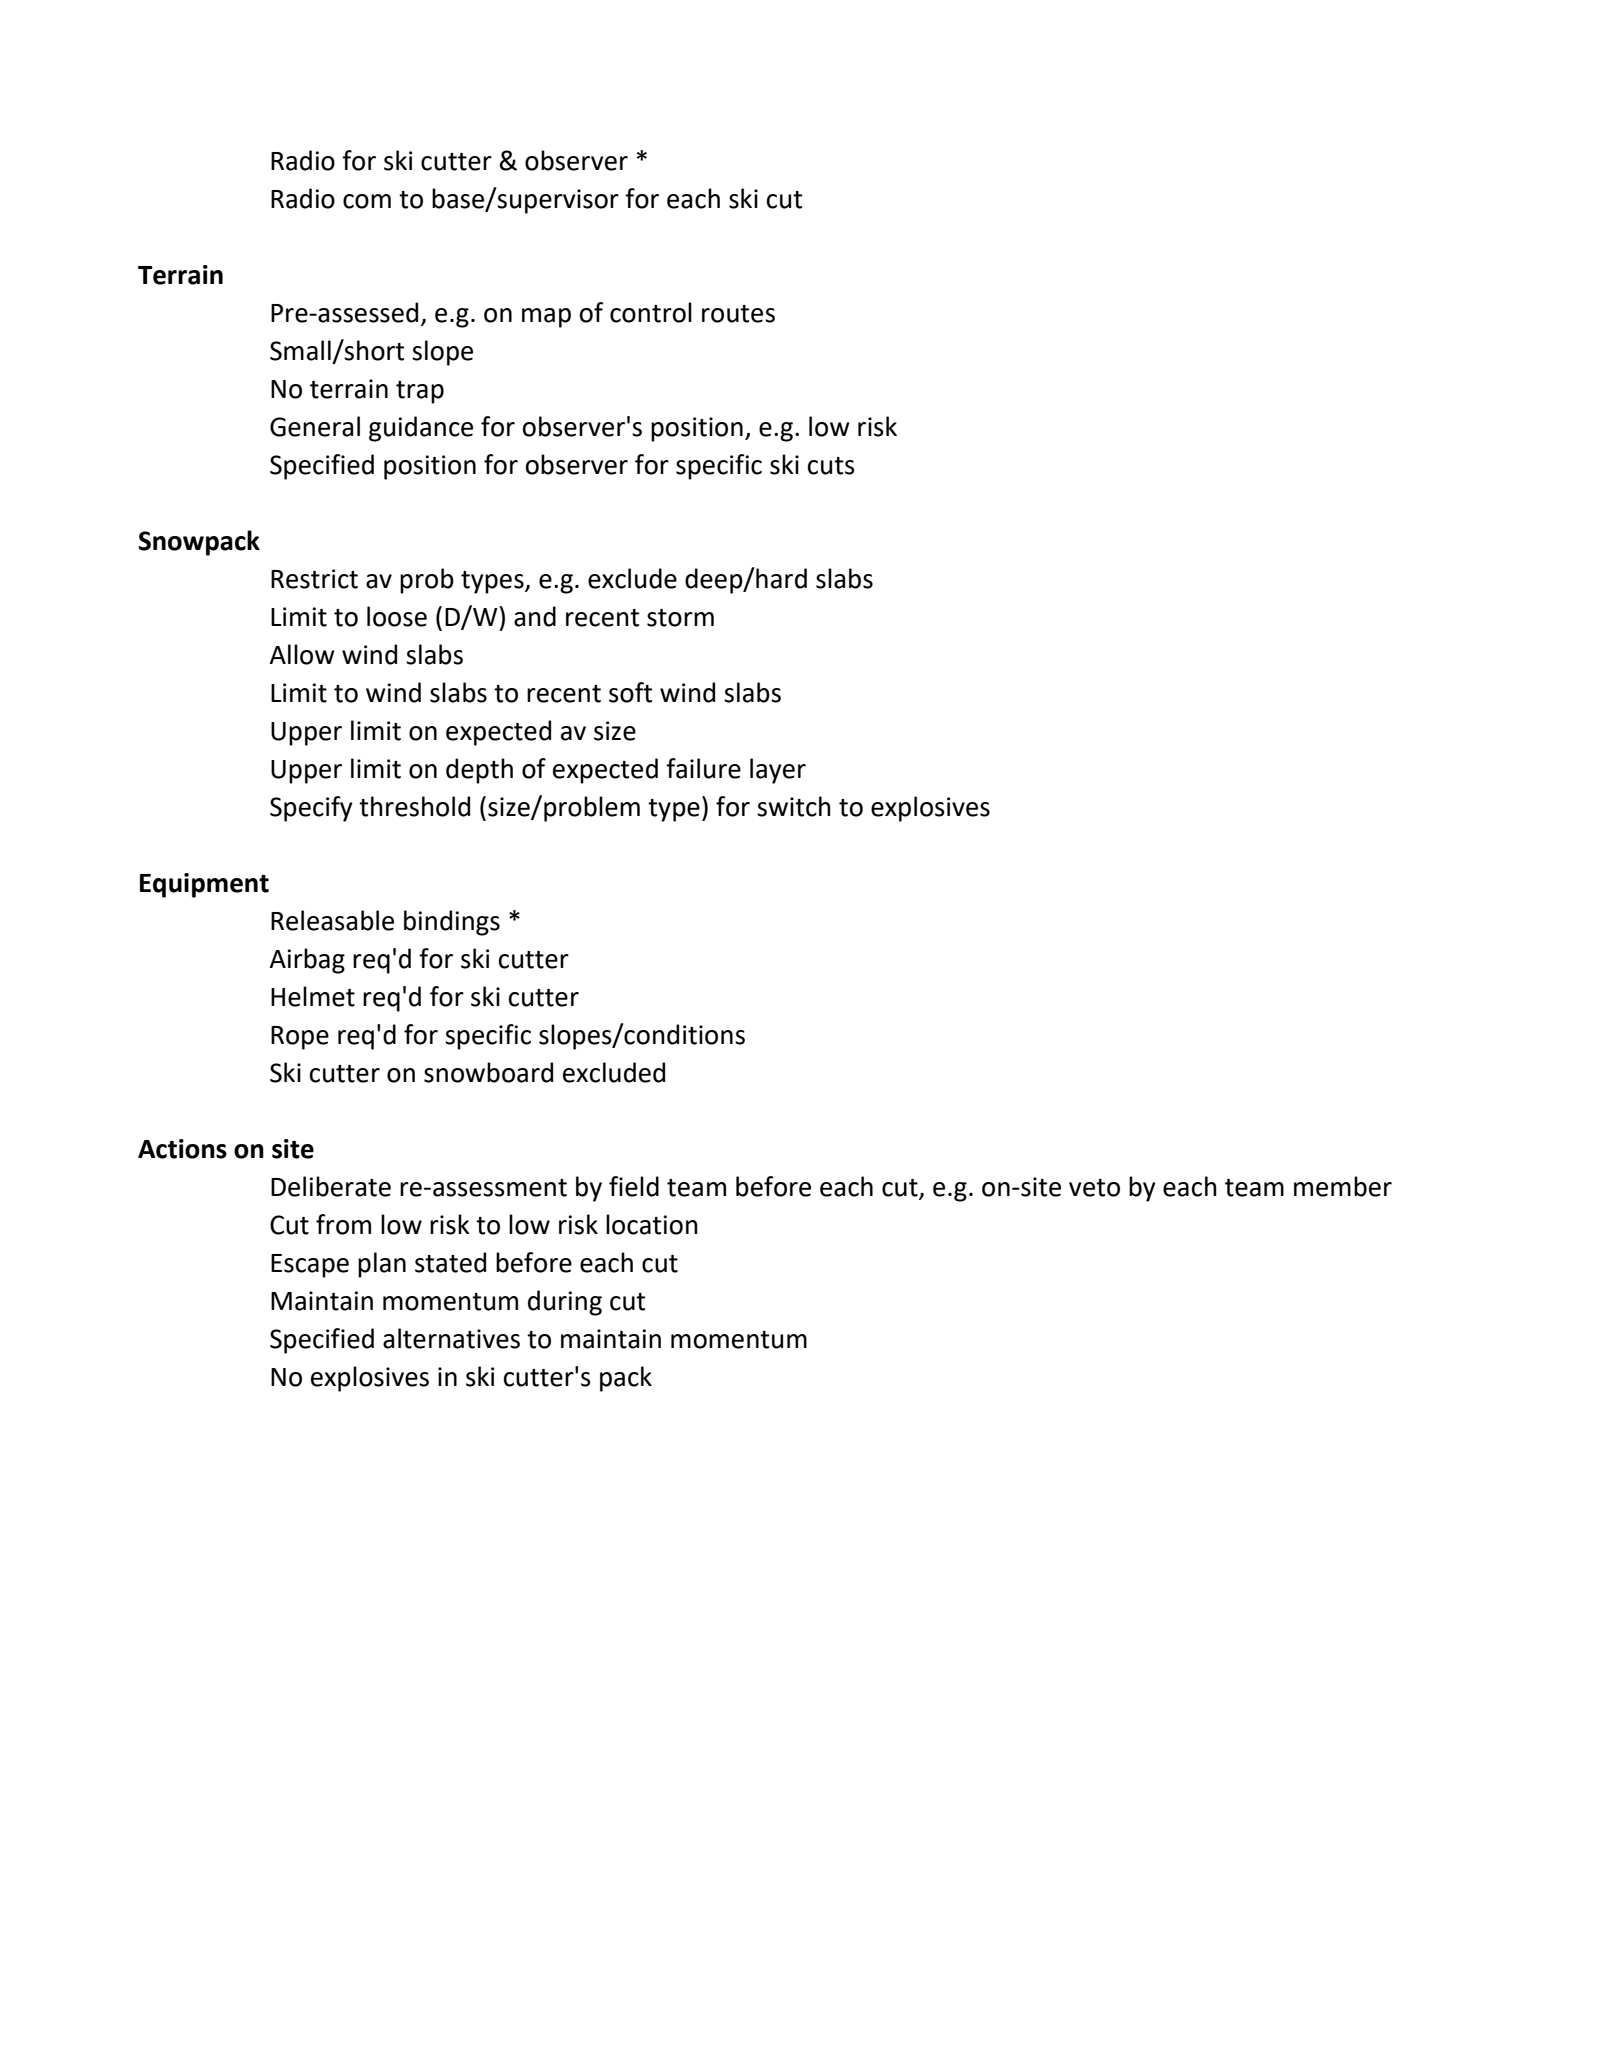  What do you see at coordinates (311, 809) in the screenshot?
I see `Specify` at bounding box center [311, 809].
